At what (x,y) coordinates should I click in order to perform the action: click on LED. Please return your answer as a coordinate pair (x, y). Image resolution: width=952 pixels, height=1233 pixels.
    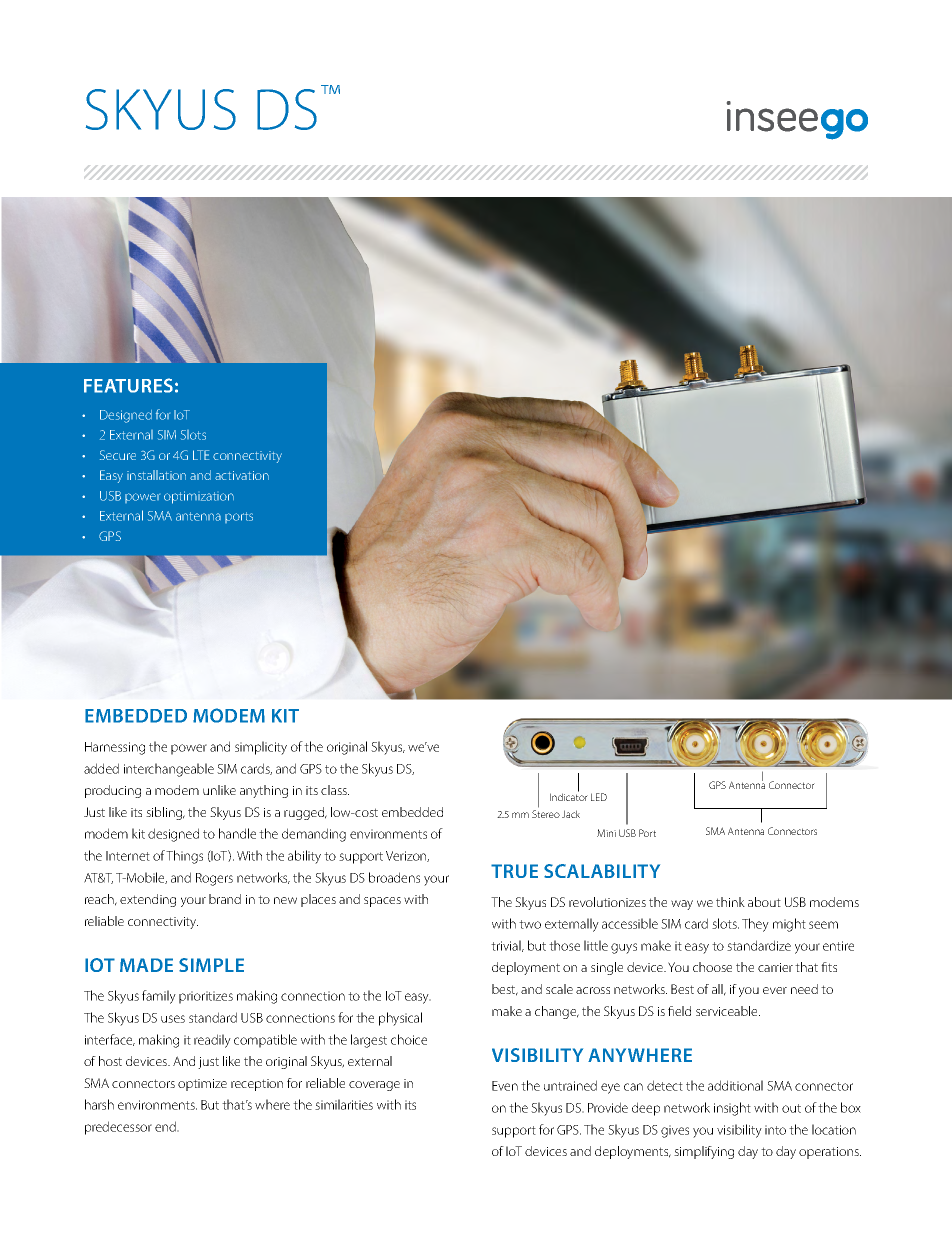
    Looking at the image, I should click on (599, 797).
